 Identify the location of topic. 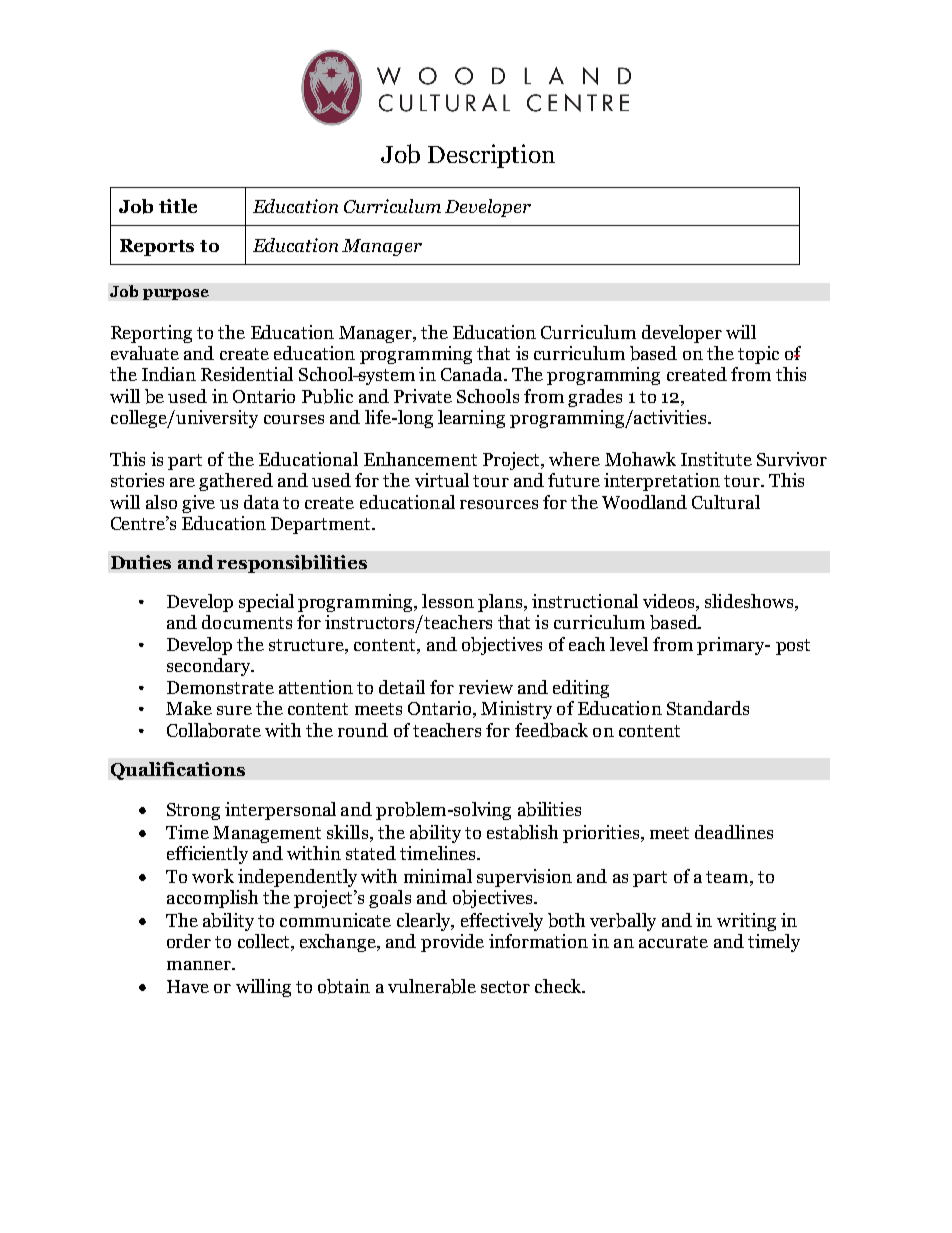
(758, 355).
